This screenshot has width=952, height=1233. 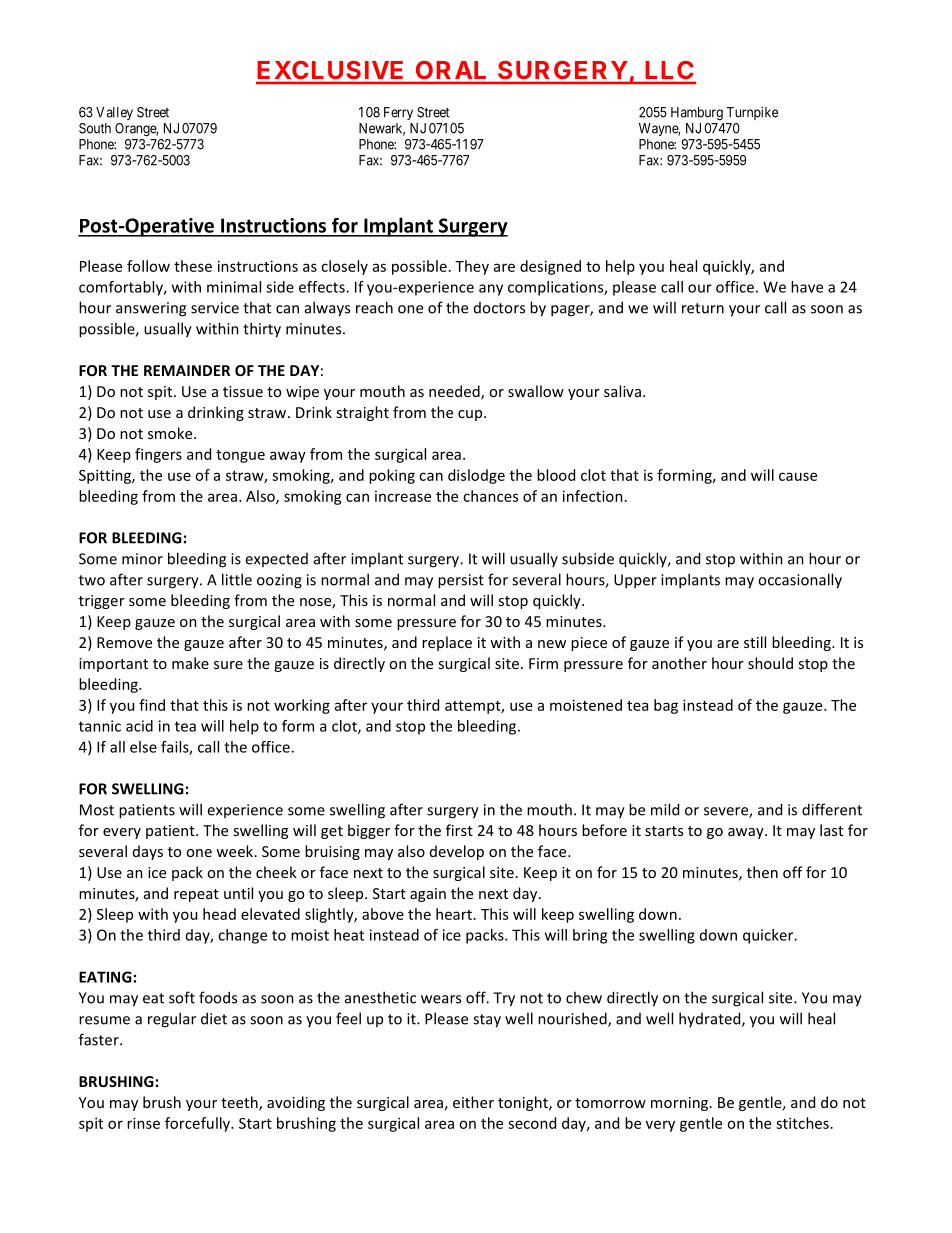 What do you see at coordinates (114, 113) in the screenshot?
I see `Valley` at bounding box center [114, 113].
